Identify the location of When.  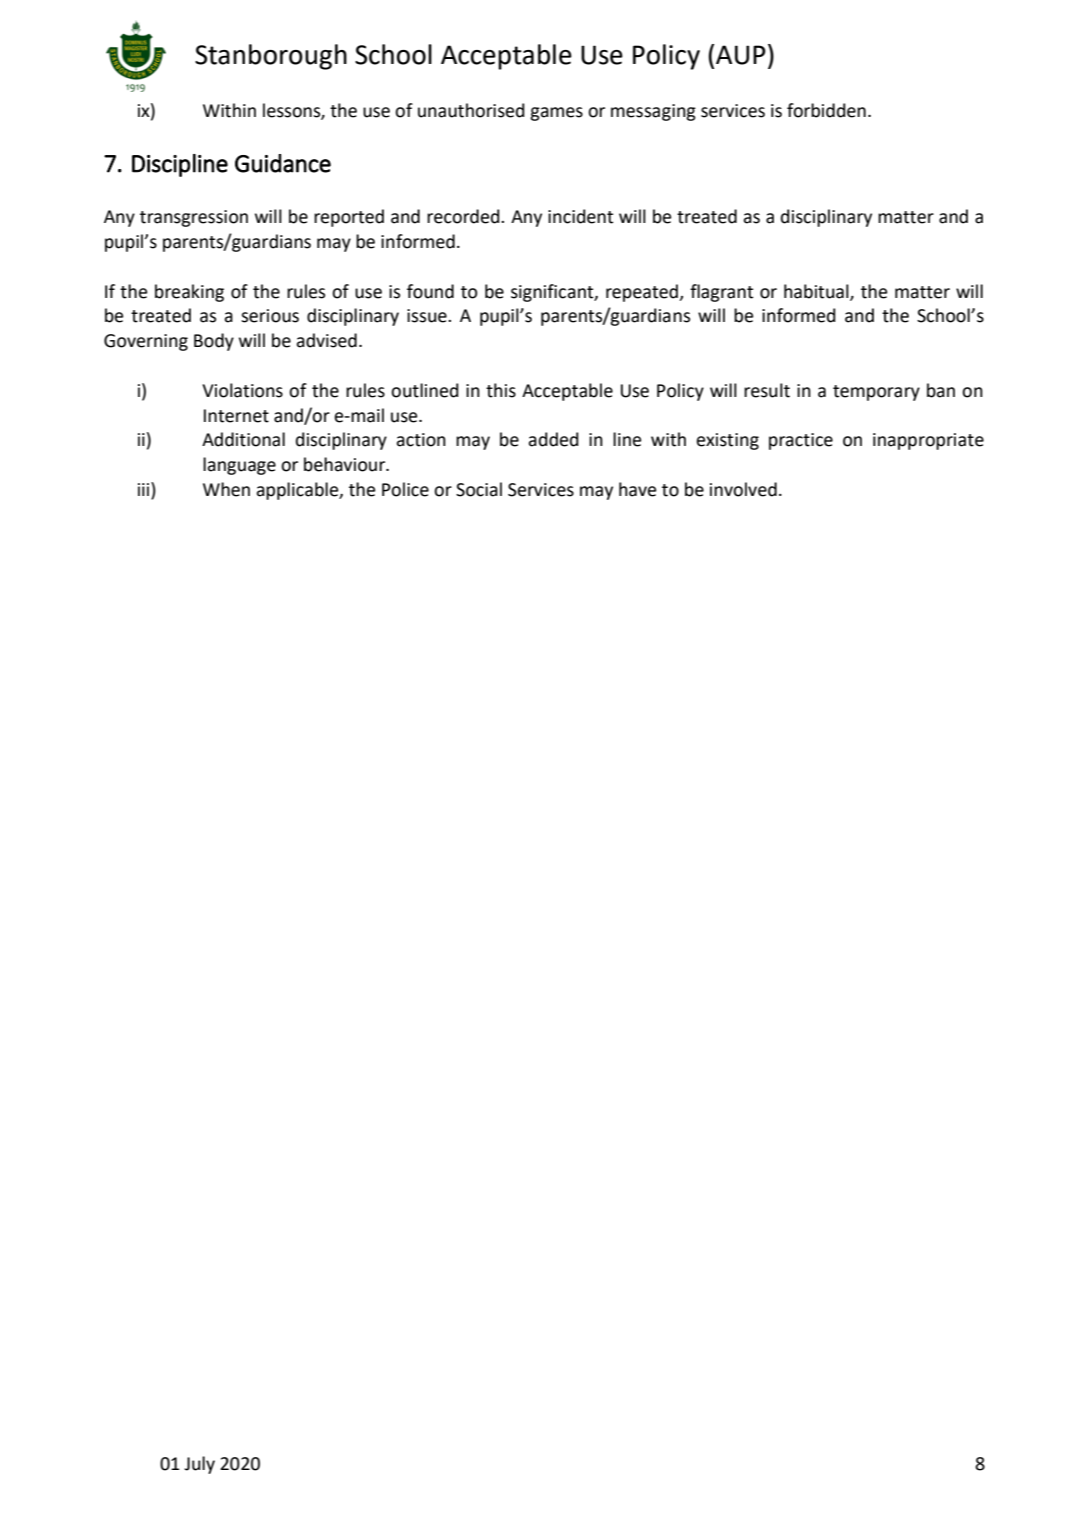
(226, 489).
